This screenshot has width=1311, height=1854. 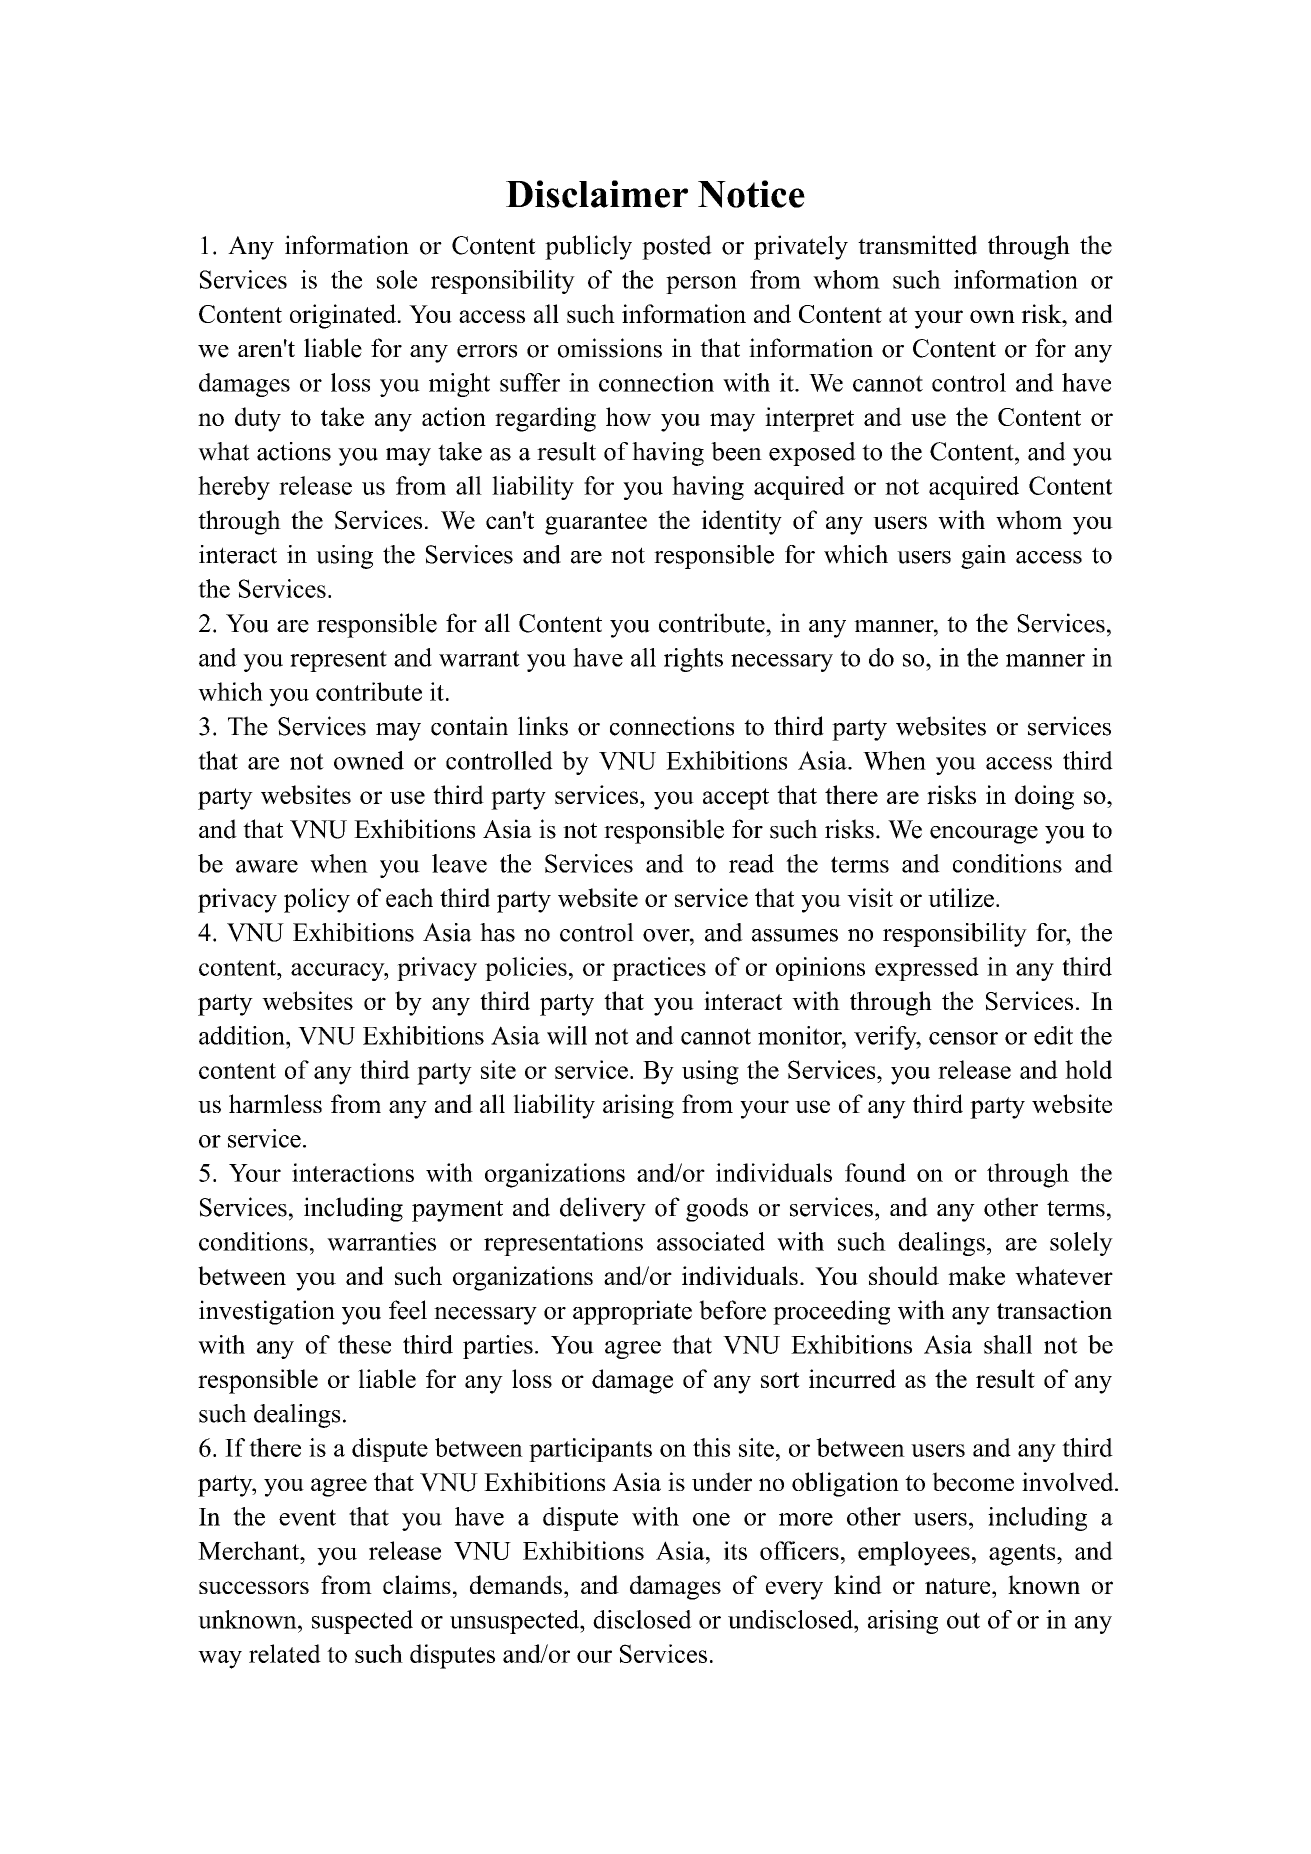 What do you see at coordinates (735, 1550) in the screenshot?
I see `its` at bounding box center [735, 1550].
